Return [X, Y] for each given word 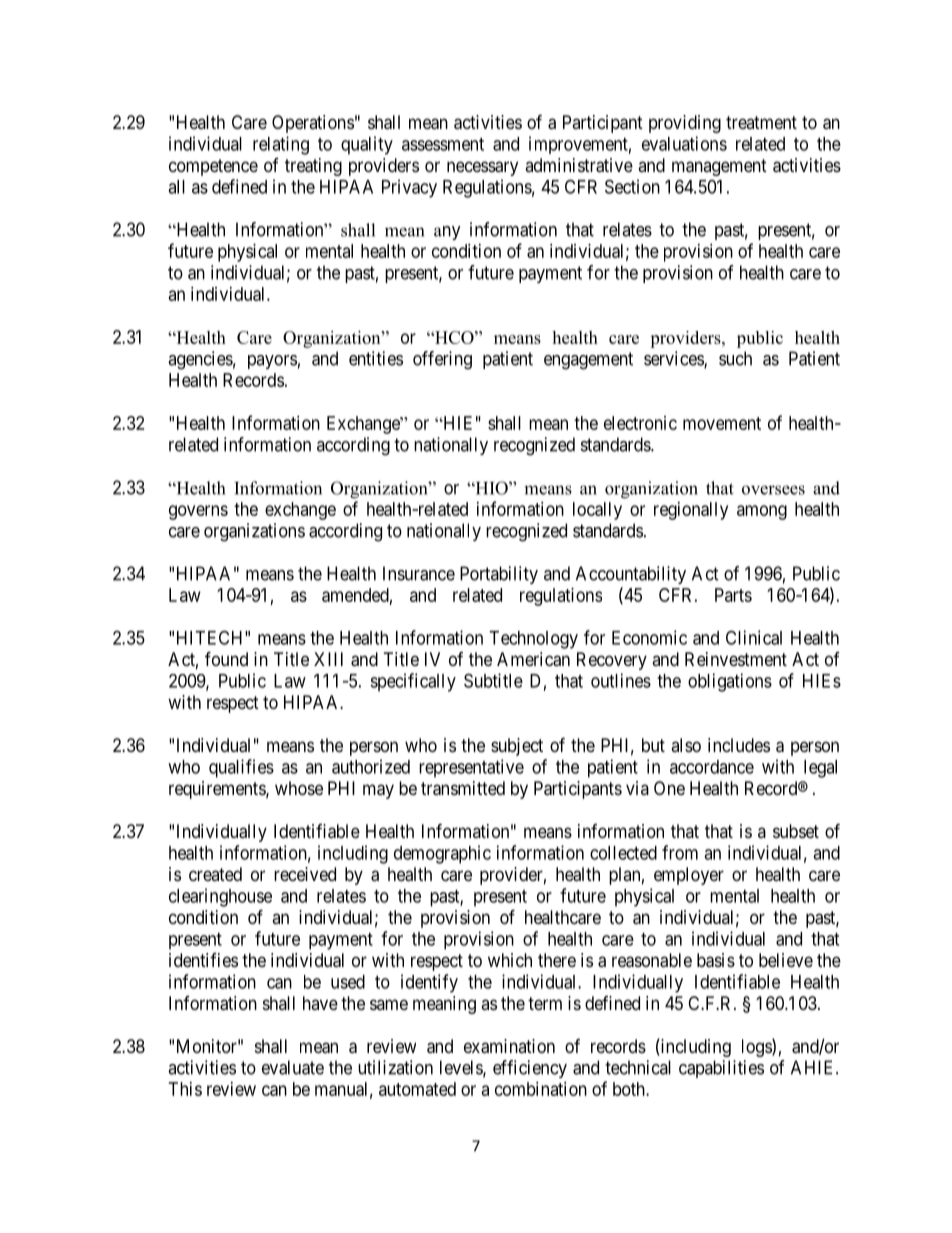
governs [198, 512]
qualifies [241, 768]
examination [509, 1046]
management [719, 167]
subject [517, 747]
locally [597, 511]
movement [722, 423]
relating [281, 145]
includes [739, 745]
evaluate [293, 1067]
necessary [482, 168]
